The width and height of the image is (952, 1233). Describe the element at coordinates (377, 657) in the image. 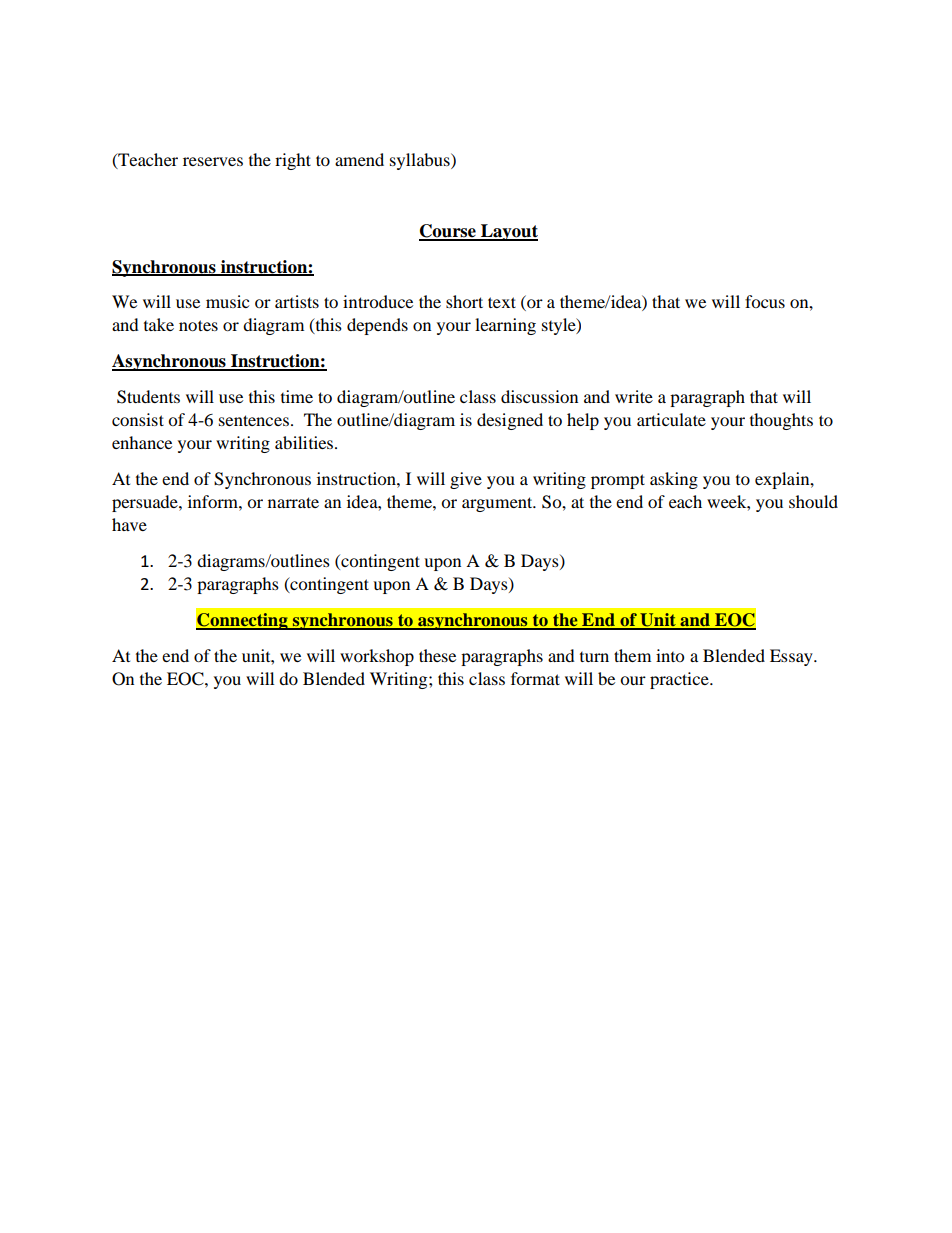

I see `workshop` at that location.
